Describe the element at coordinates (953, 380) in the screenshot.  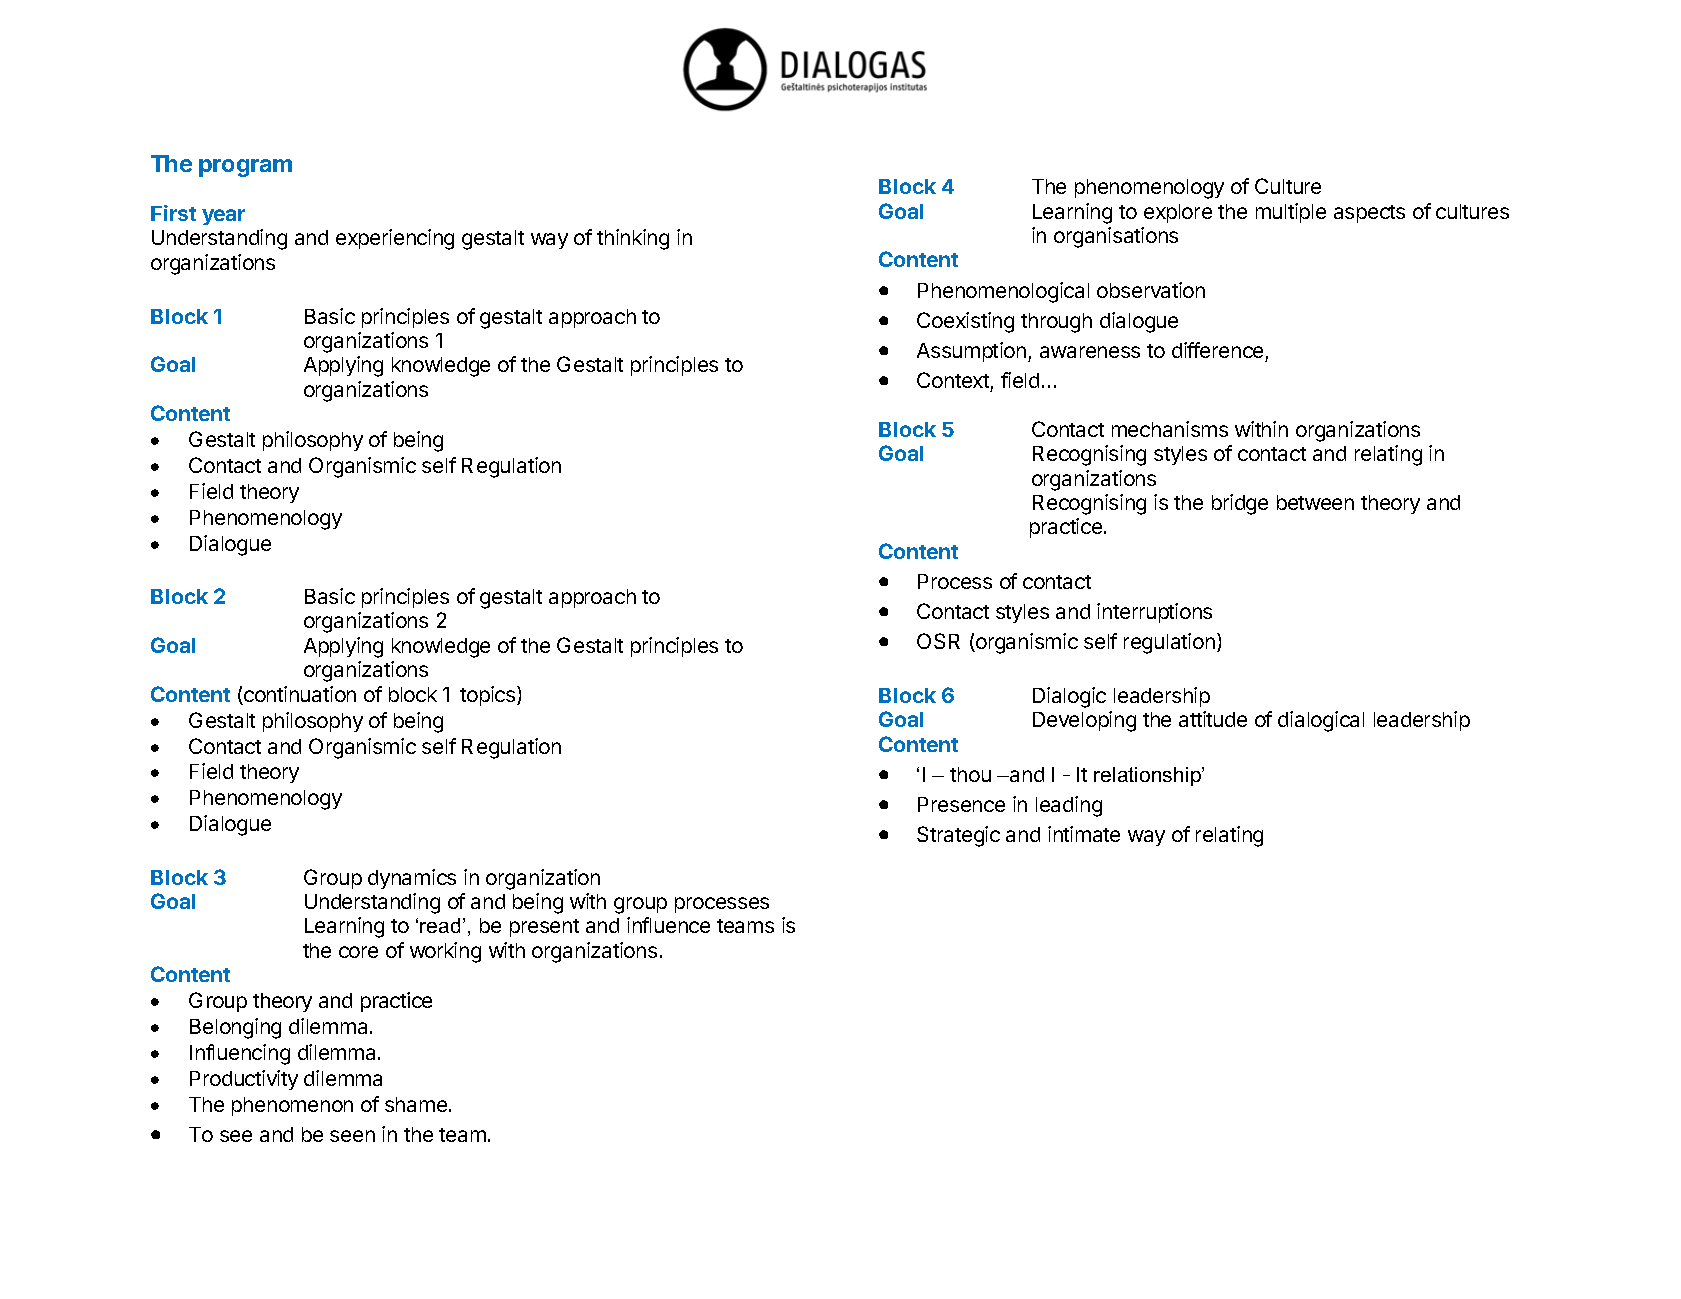
I see `Context` at that location.
